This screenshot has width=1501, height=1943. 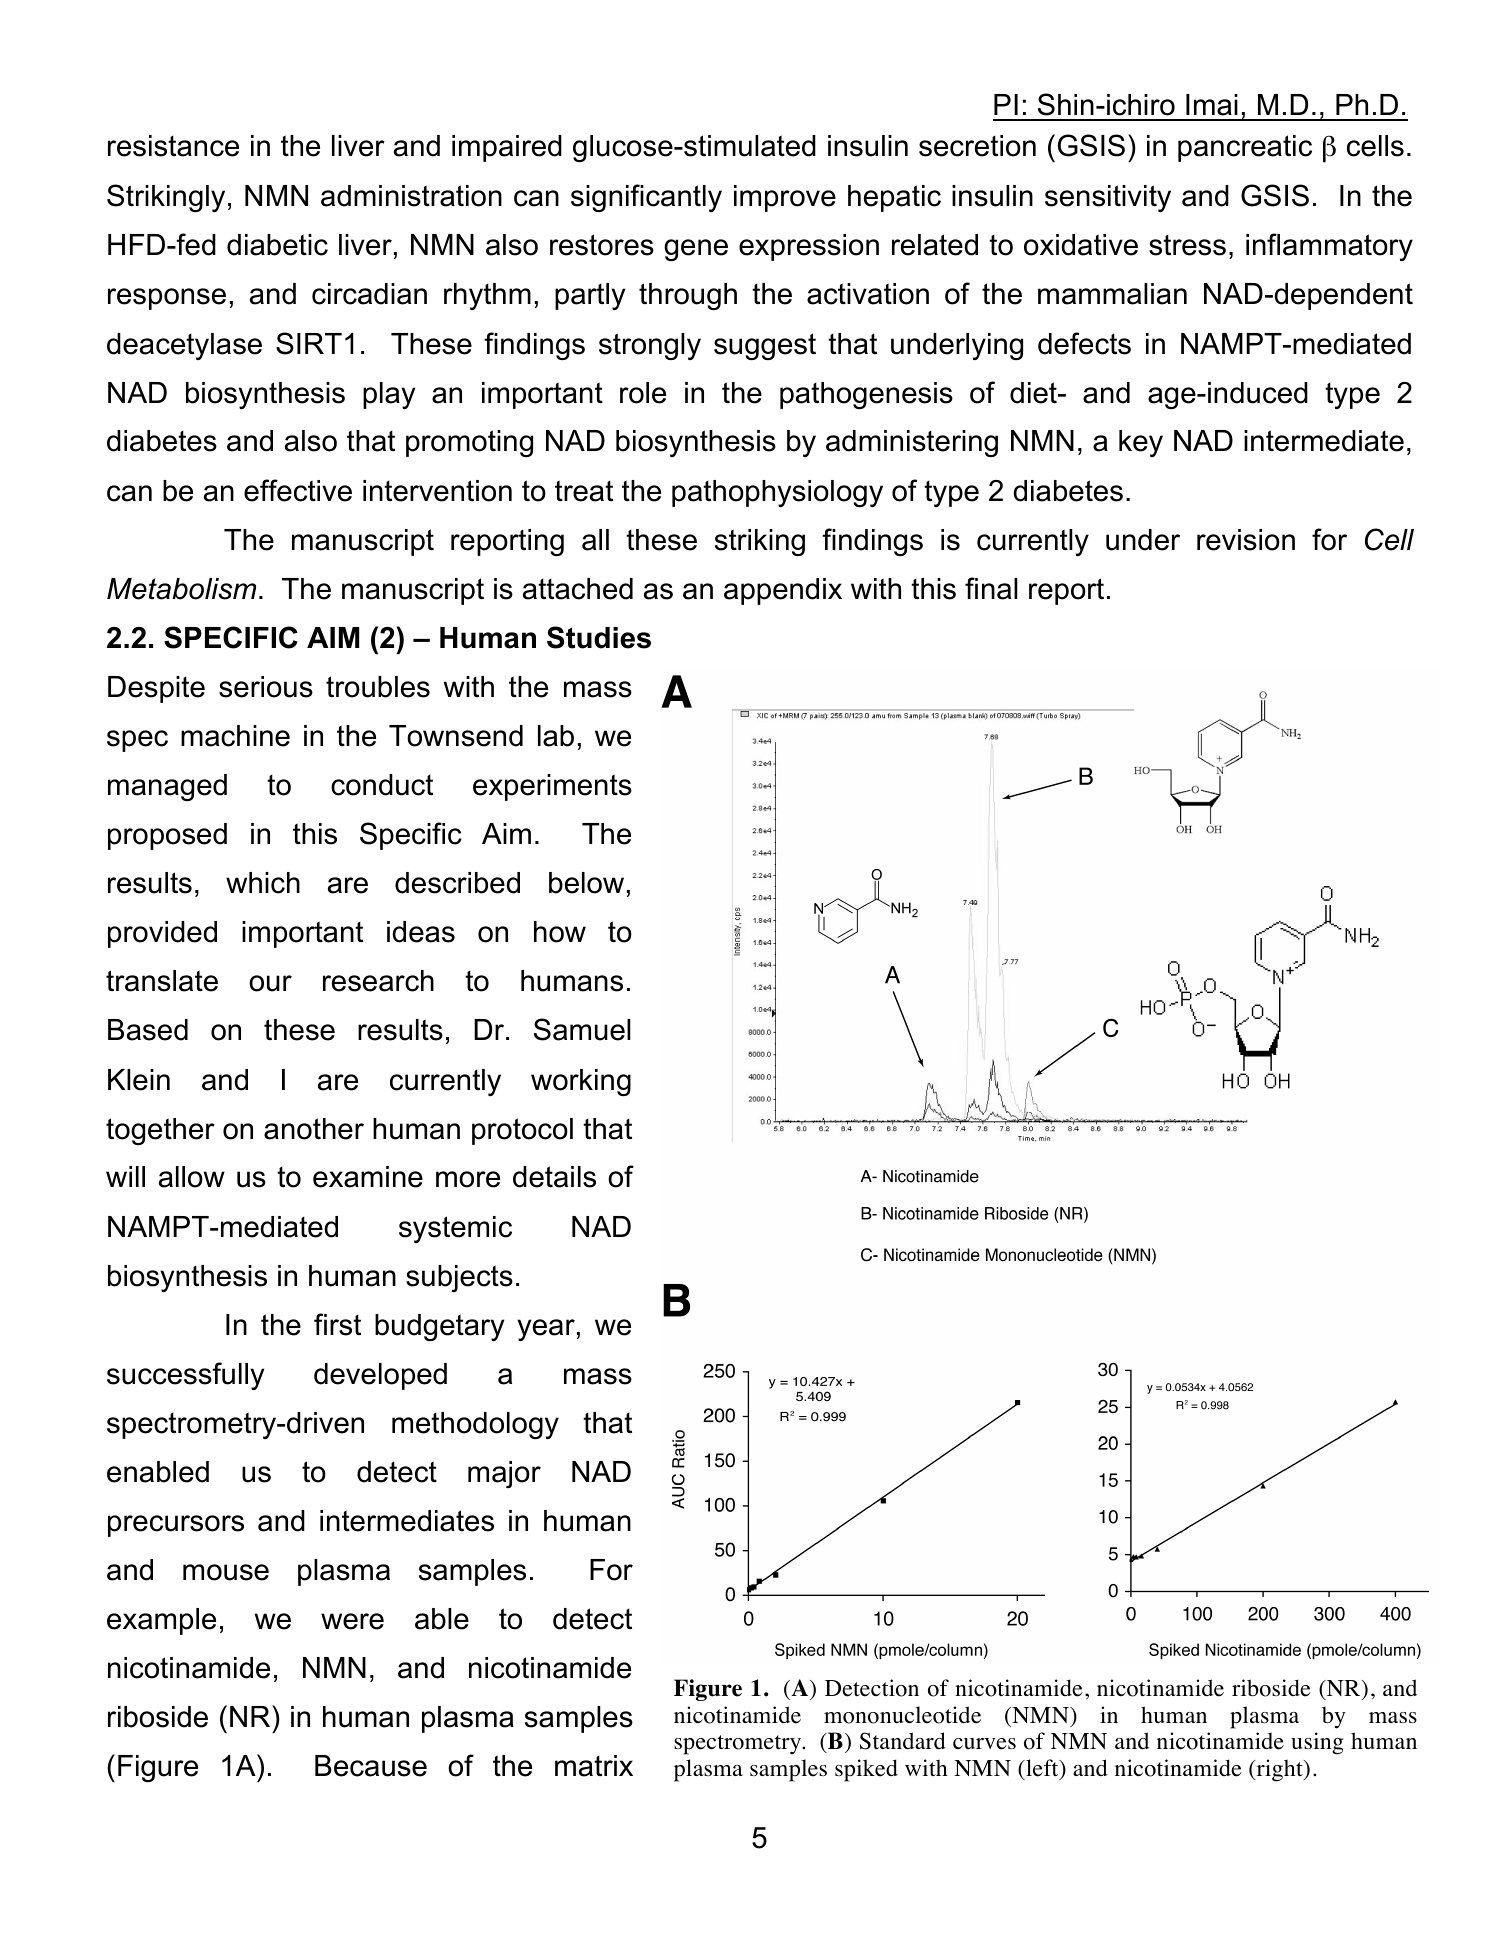 I want to click on improve, so click(x=785, y=198).
